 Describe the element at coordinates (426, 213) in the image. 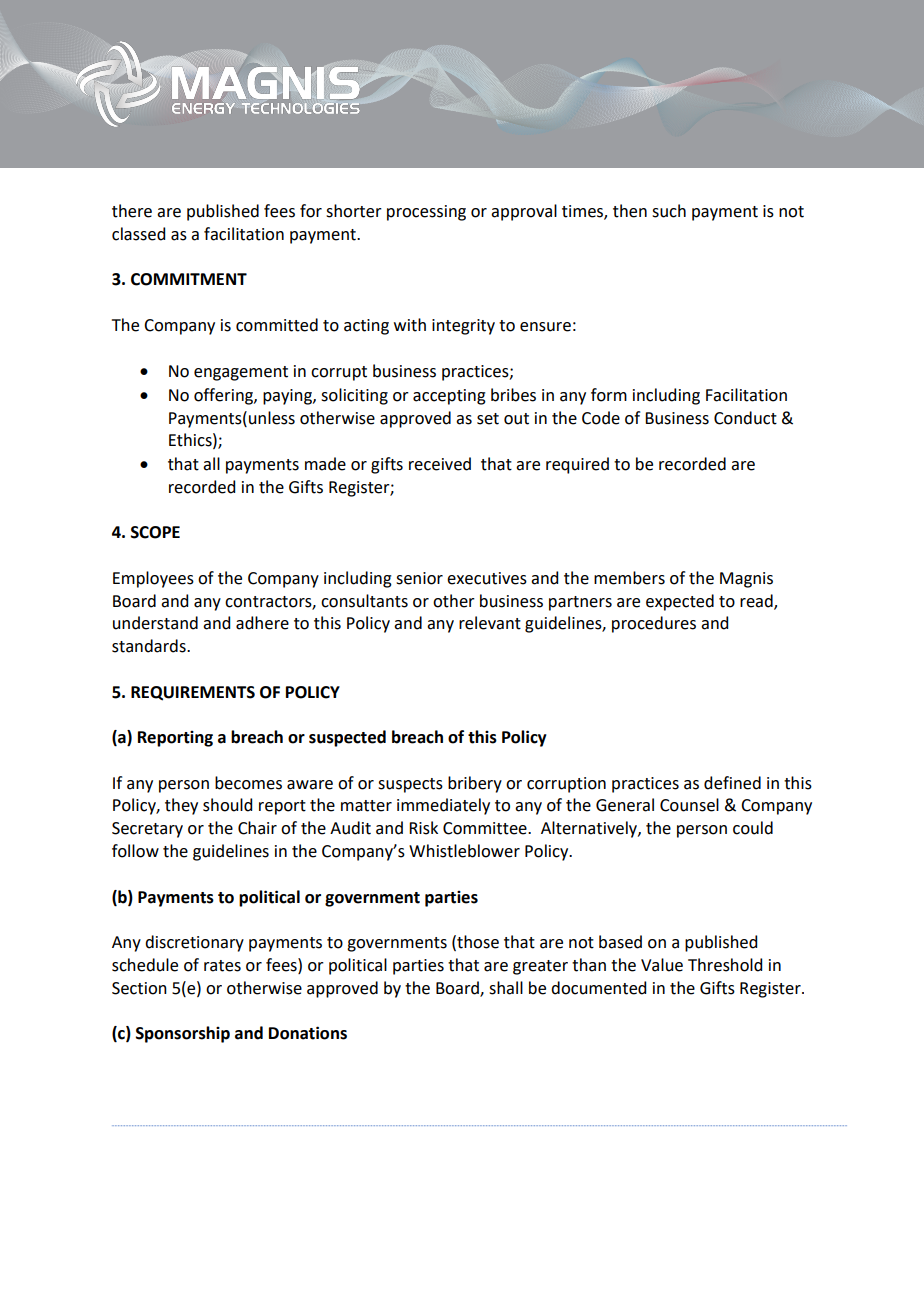

I see `processing` at that location.
